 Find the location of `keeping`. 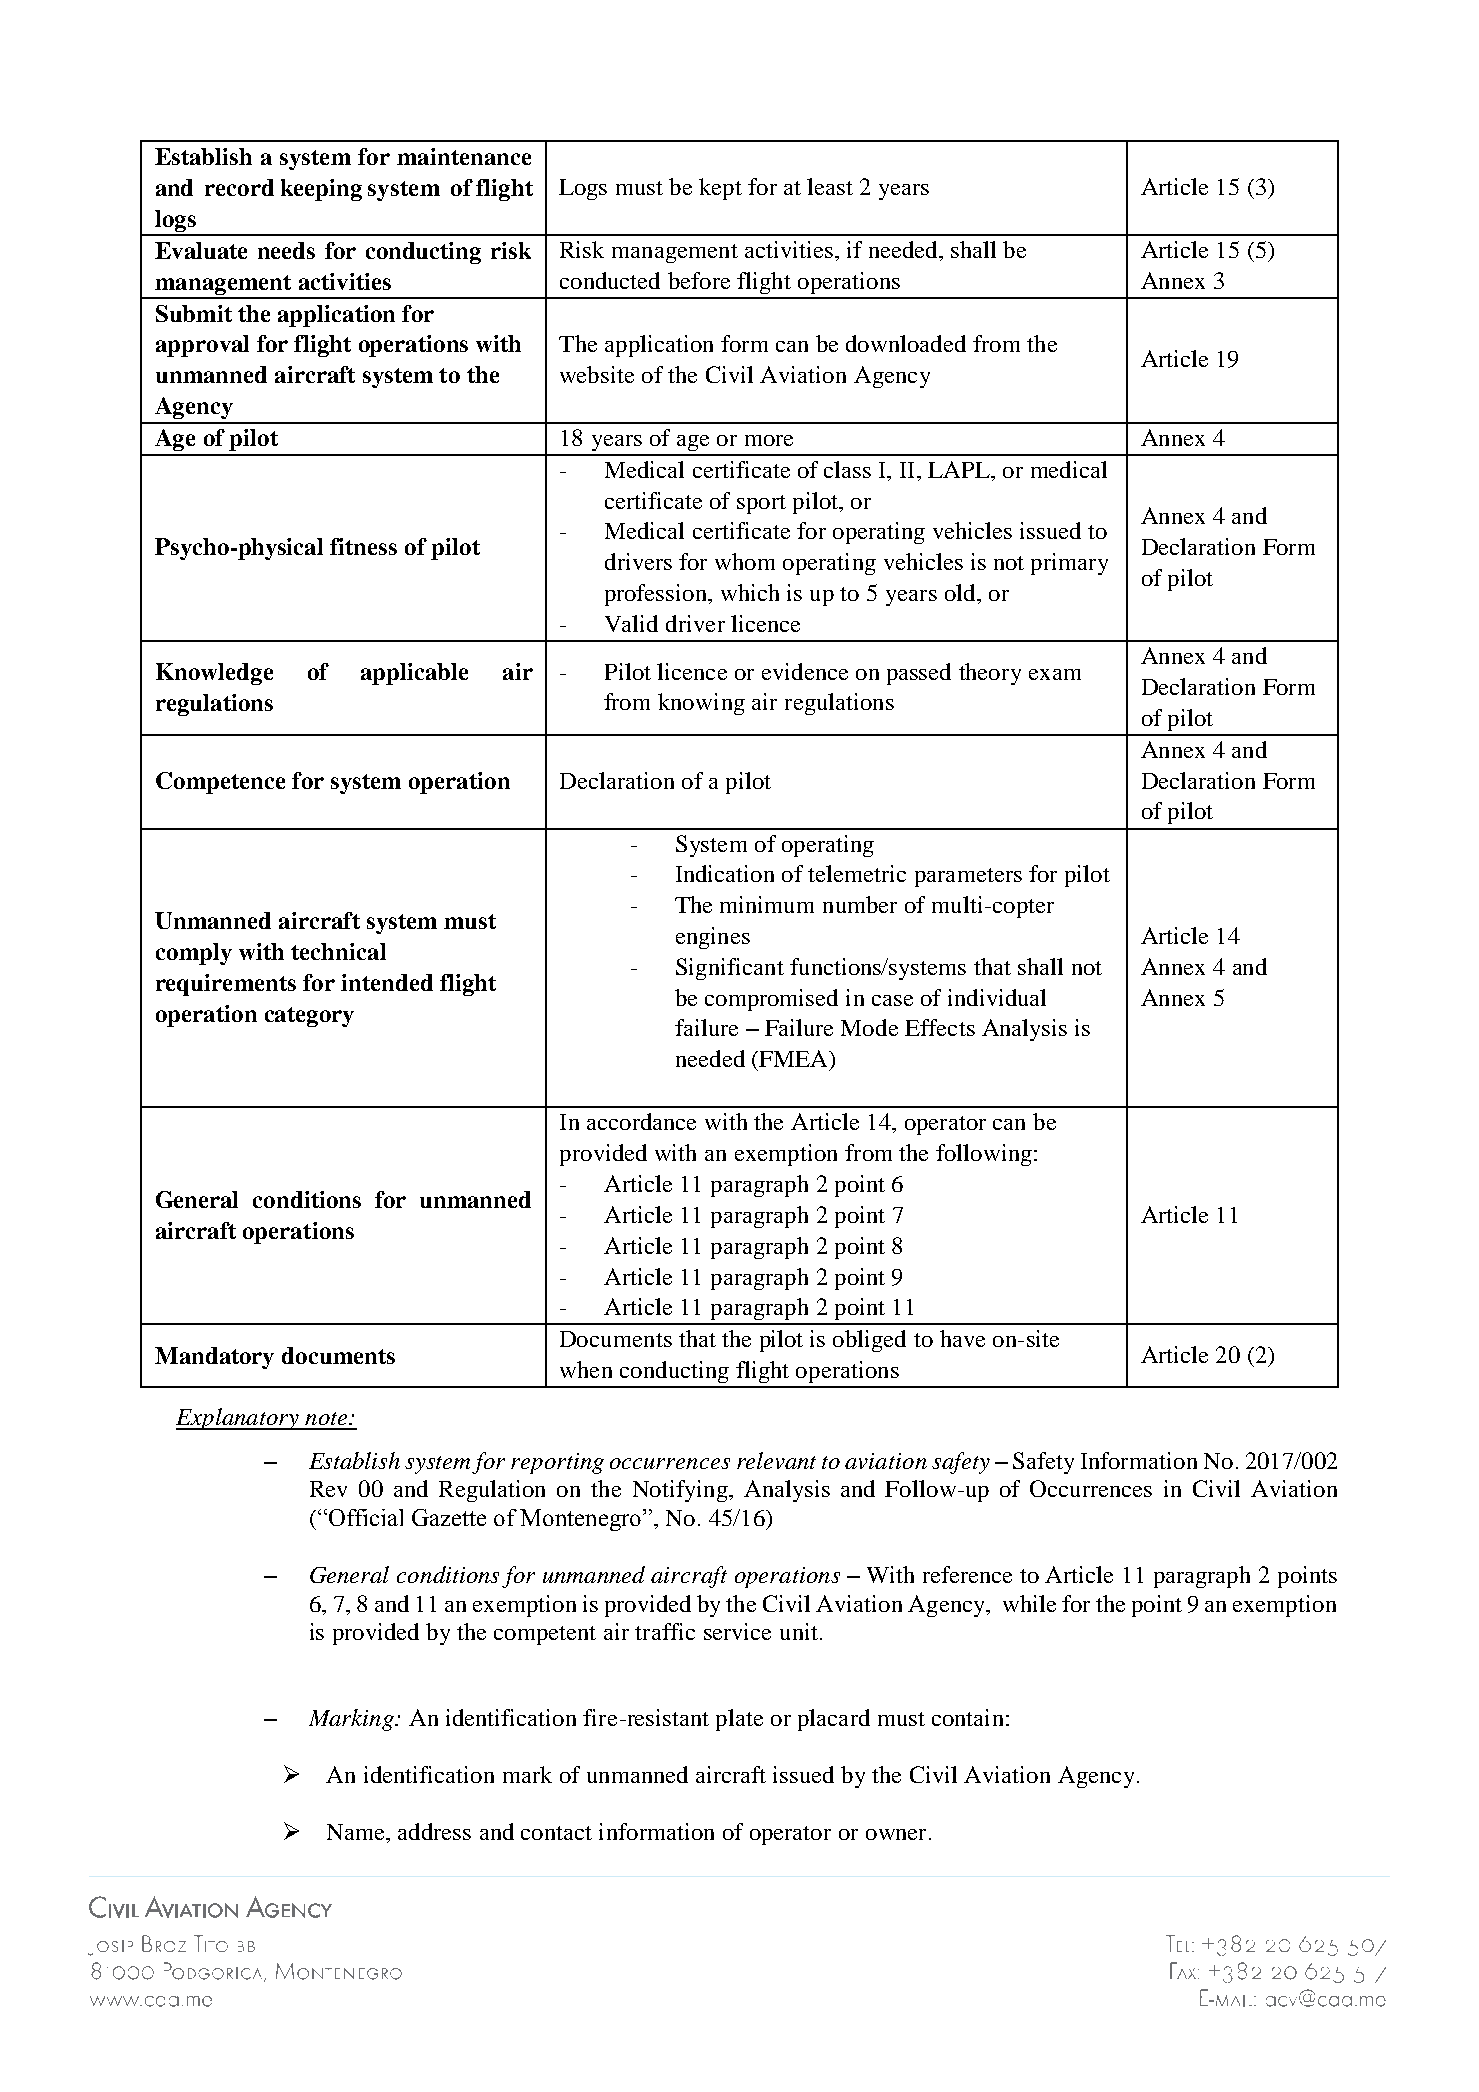

keeping is located at coordinates (321, 190).
